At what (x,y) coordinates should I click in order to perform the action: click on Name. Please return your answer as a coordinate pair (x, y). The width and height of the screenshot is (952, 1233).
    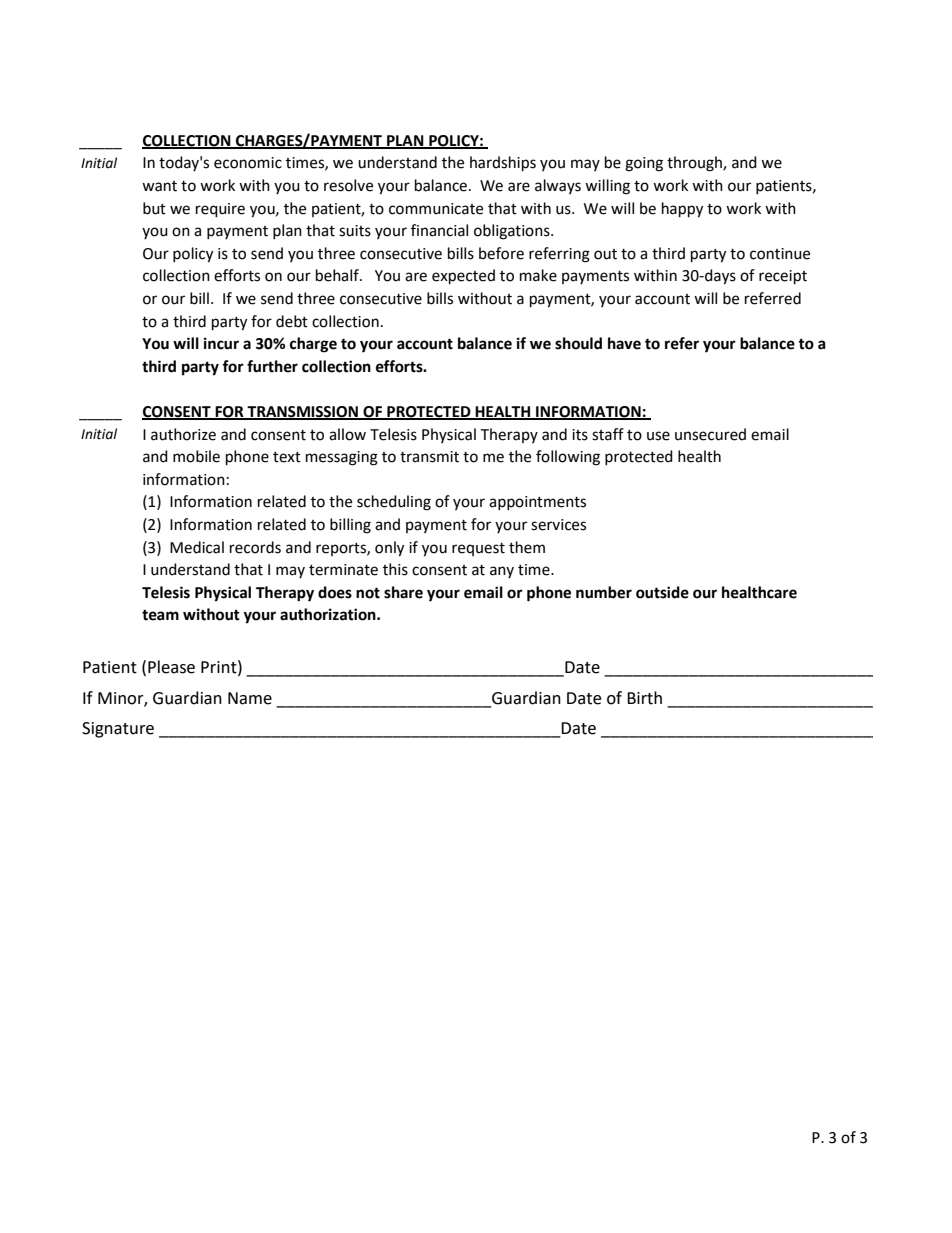
    Looking at the image, I should click on (250, 698).
